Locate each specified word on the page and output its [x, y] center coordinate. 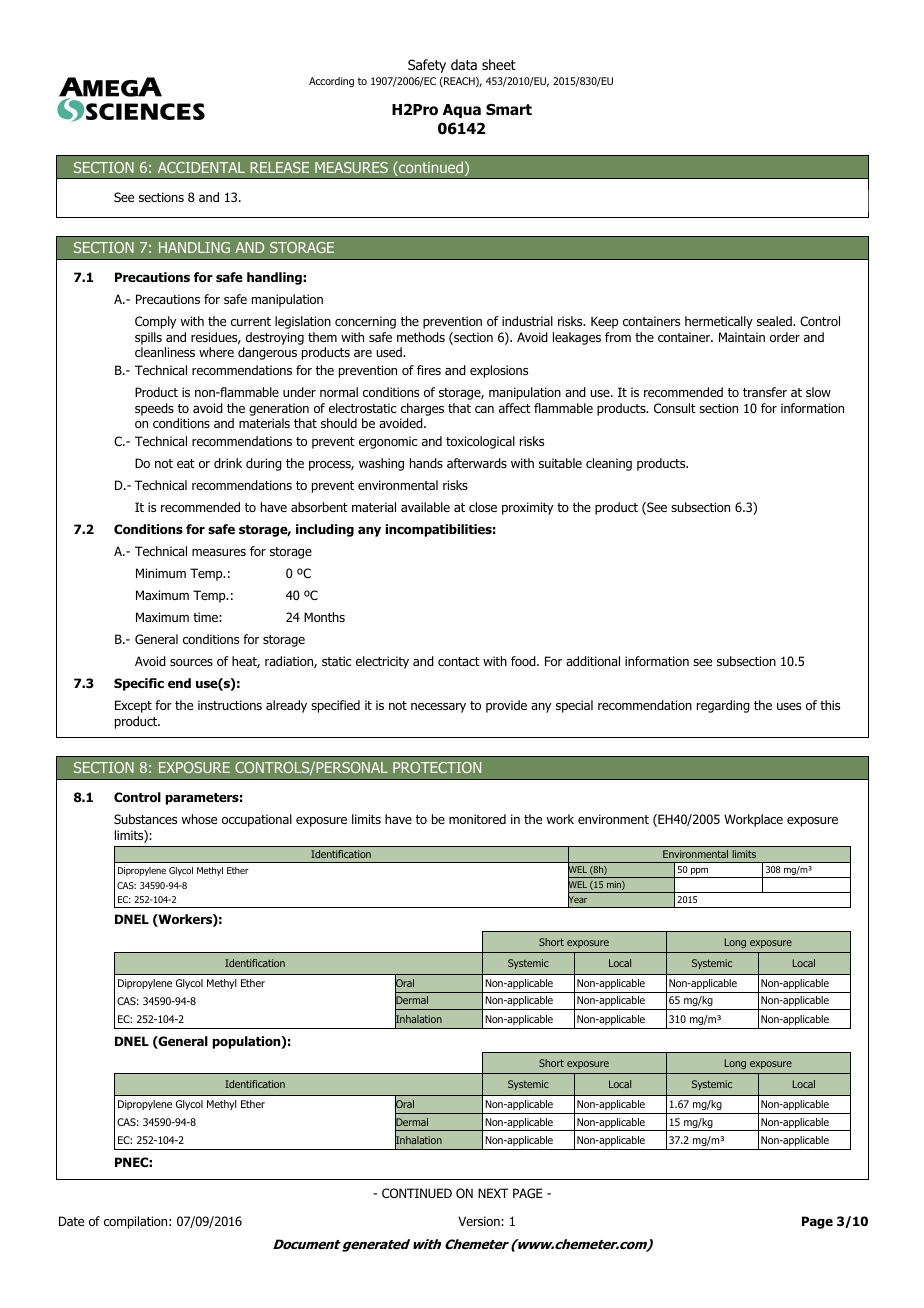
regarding [723, 706]
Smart [509, 109]
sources [191, 662]
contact [459, 661]
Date [71, 1221]
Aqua [462, 111]
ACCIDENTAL [201, 167]
